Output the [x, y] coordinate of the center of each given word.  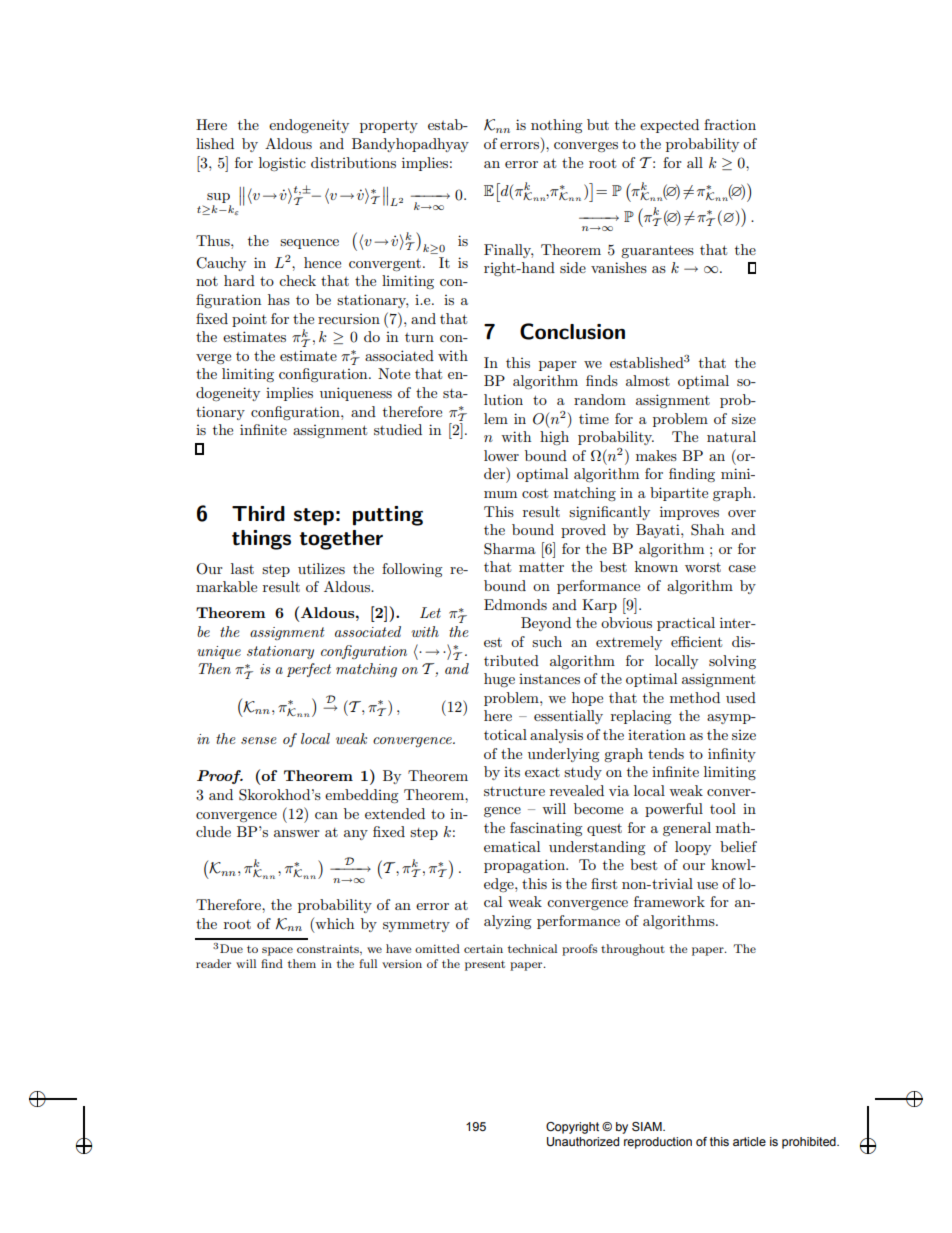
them [302, 963]
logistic [282, 164]
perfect [309, 670]
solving [732, 662]
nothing [557, 126]
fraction [730, 124]
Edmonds [515, 604]
